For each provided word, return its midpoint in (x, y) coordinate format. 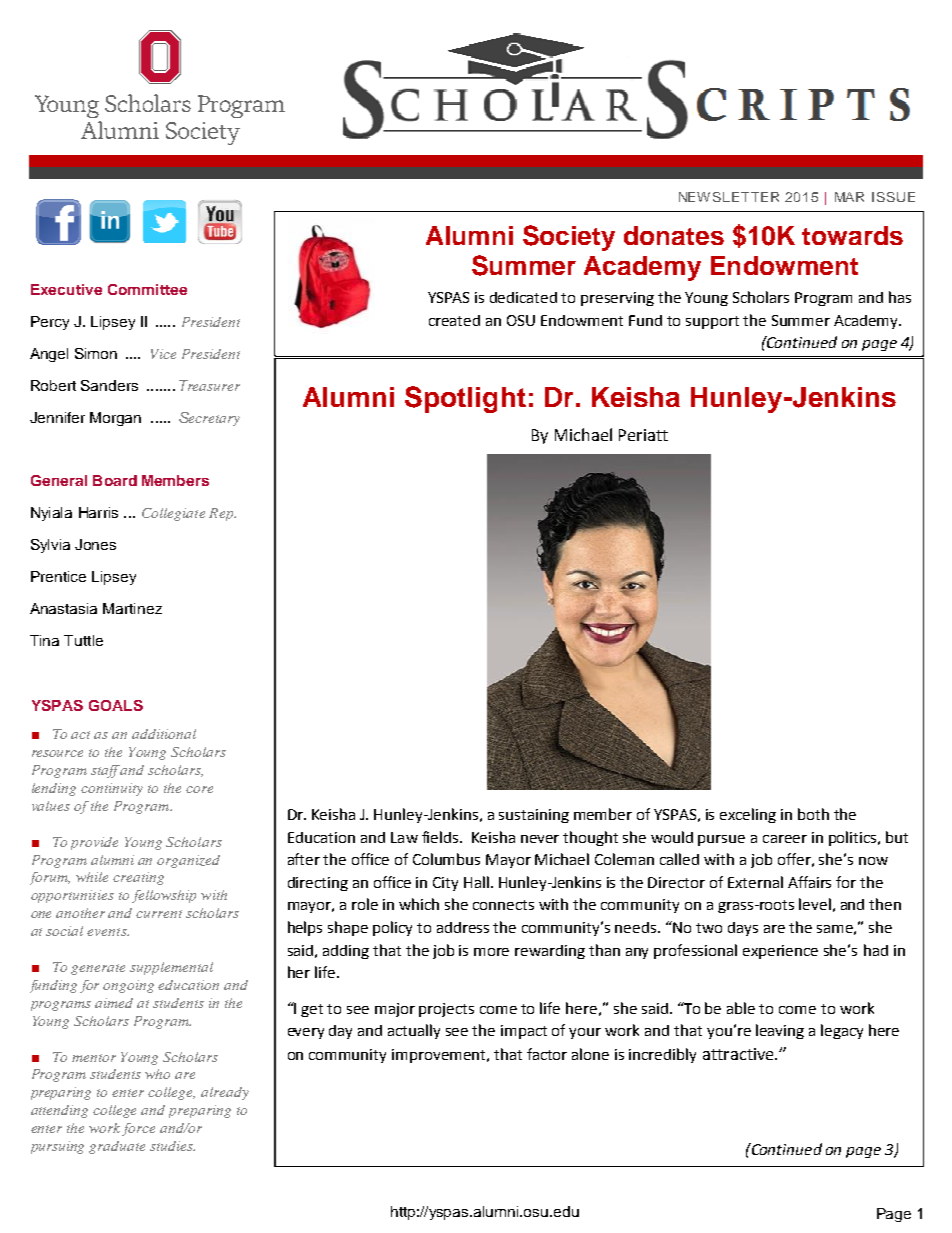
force (138, 1129)
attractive (739, 1054)
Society (569, 238)
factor (547, 1054)
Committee (147, 289)
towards (852, 235)
